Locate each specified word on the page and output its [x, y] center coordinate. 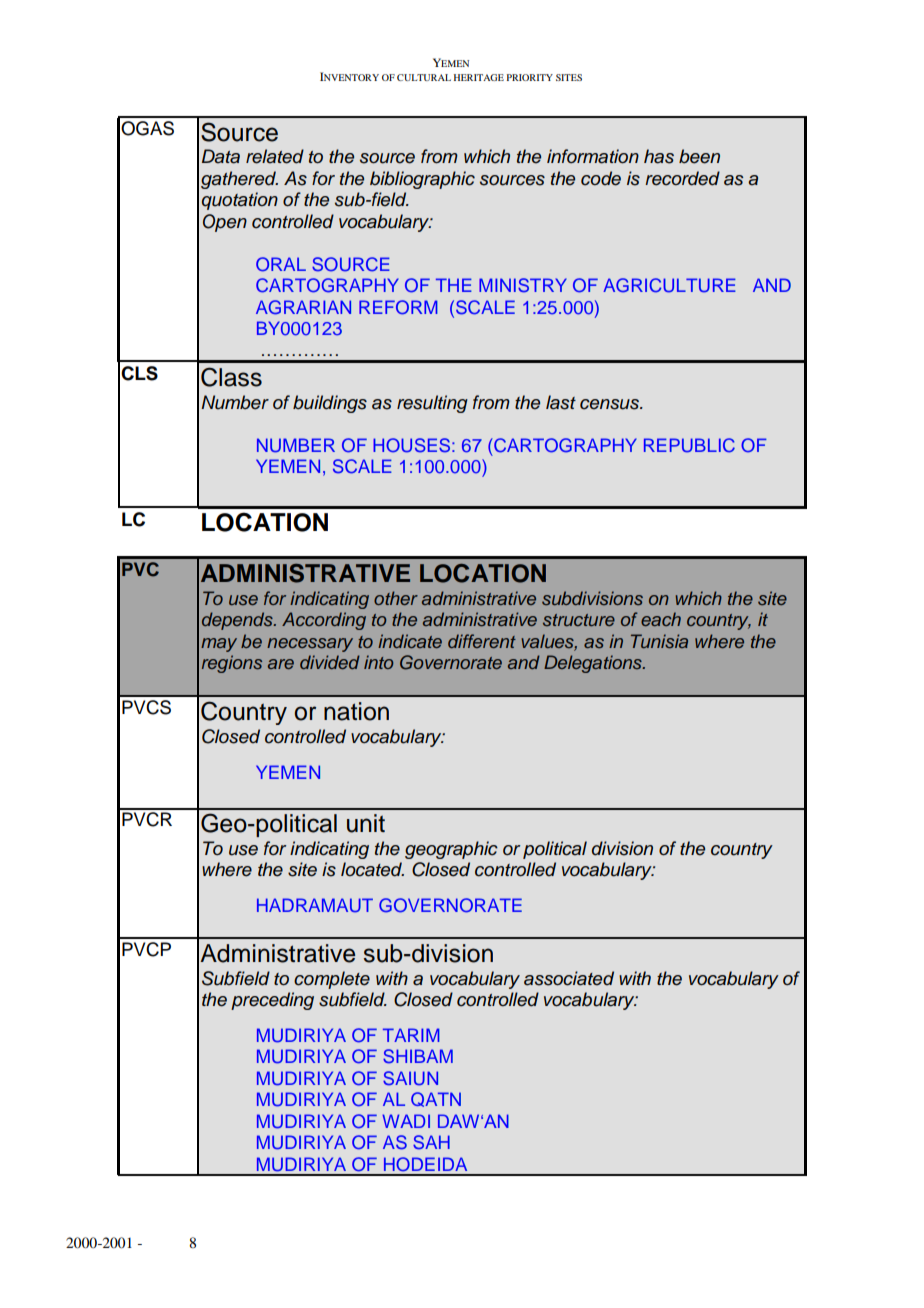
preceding [272, 1001]
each [661, 619]
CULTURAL [424, 77]
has [659, 156]
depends [238, 621]
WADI [406, 1121]
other [396, 598]
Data [221, 156]
